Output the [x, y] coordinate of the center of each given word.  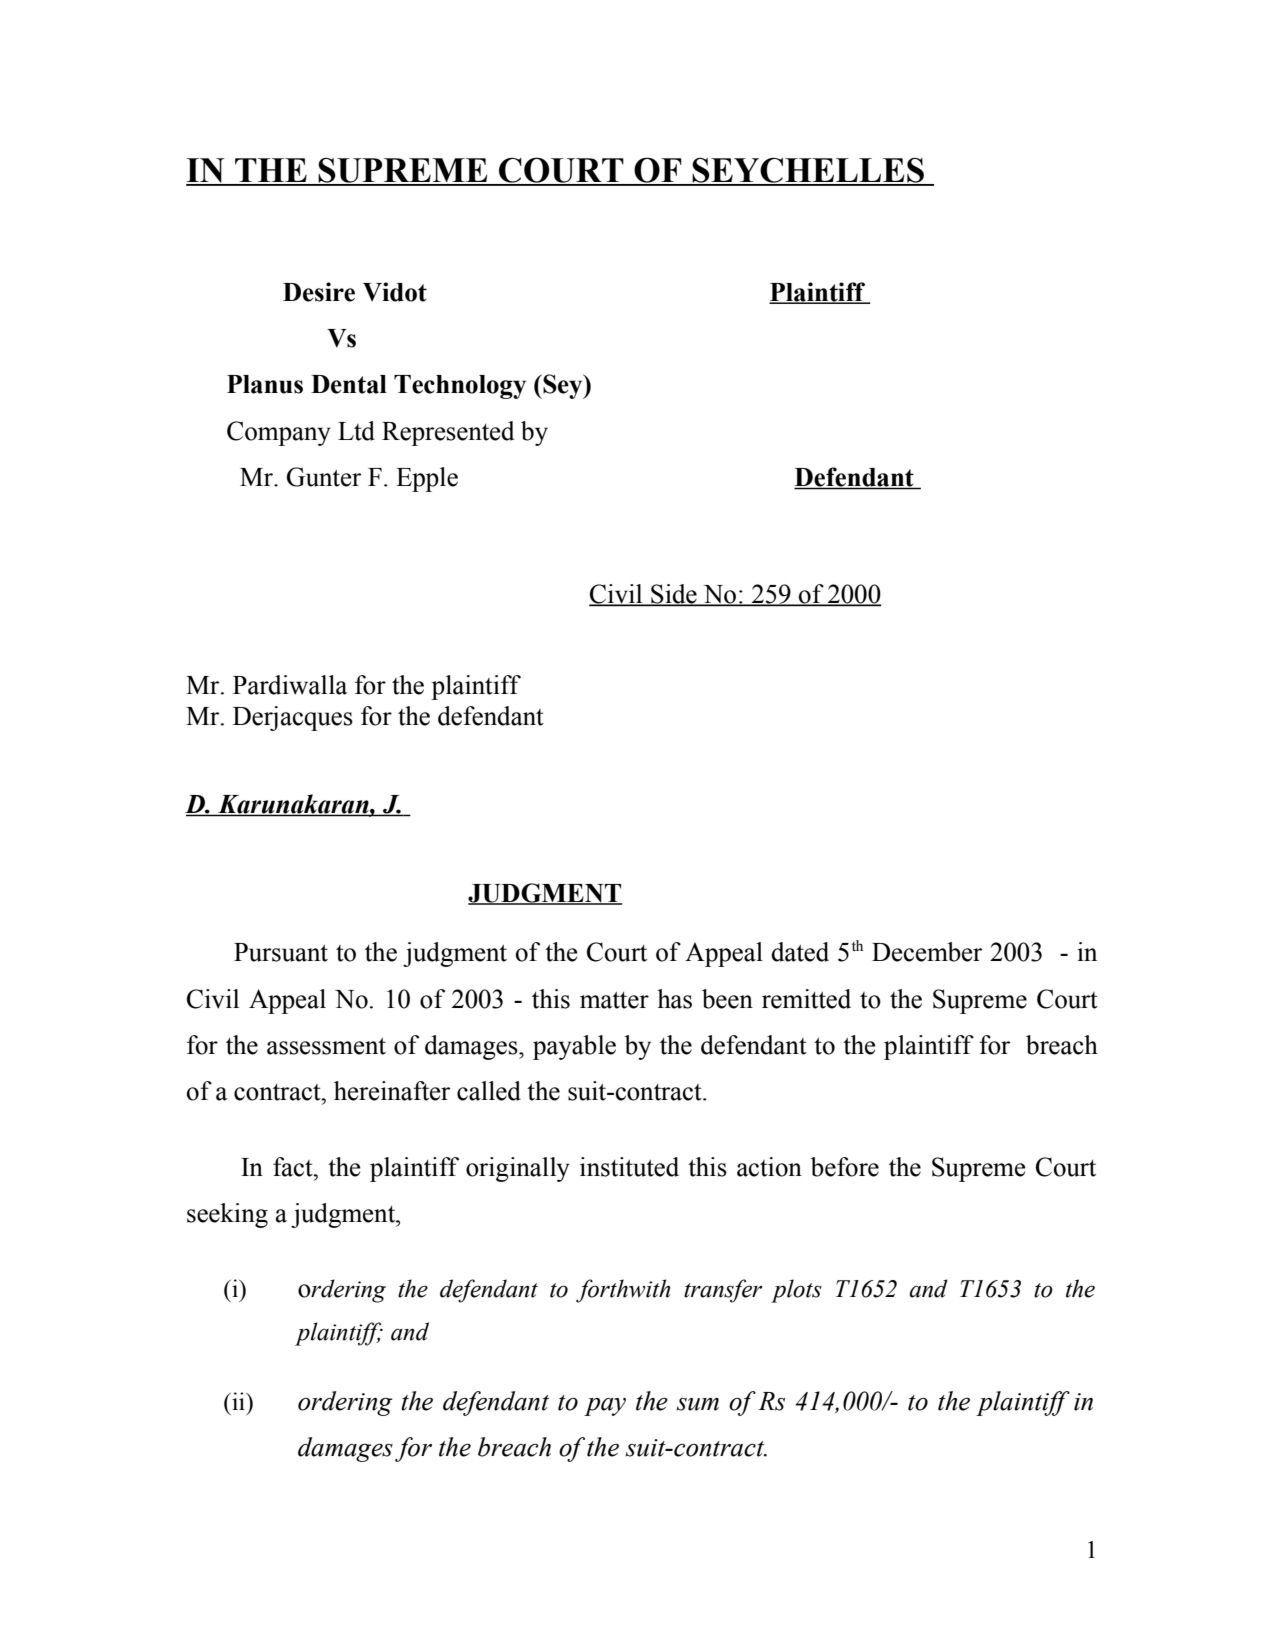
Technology [460, 387]
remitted [806, 999]
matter [614, 1000]
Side [674, 595]
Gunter [324, 477]
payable [574, 1047]
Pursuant [281, 952]
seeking [227, 1215]
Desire [319, 292]
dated [800, 952]
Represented [448, 433]
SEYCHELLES [808, 171]
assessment [326, 1046]
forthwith [623, 1291]
